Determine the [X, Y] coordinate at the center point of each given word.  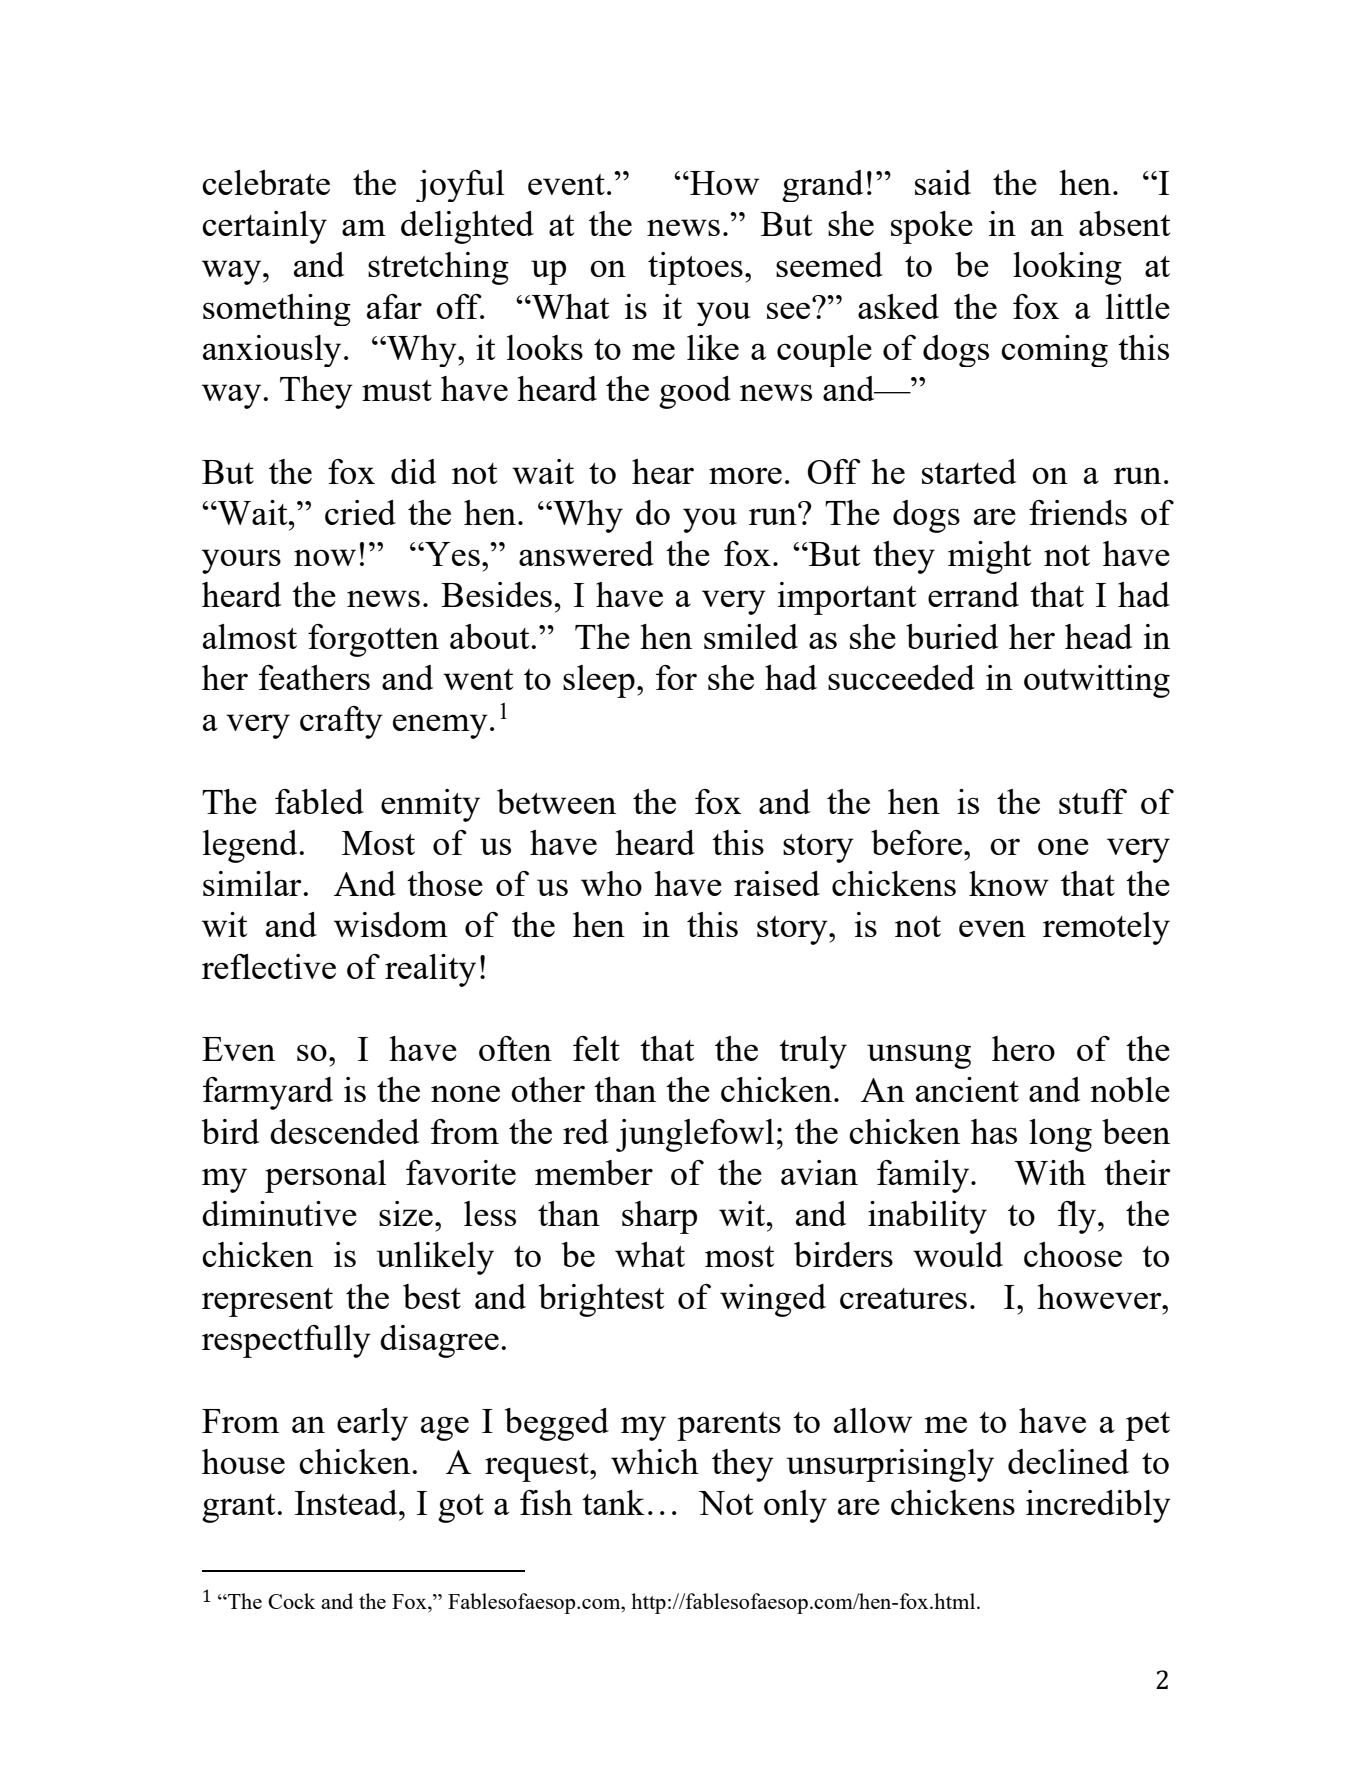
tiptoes [695, 268]
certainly [264, 227]
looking [1067, 268]
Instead [347, 1502]
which [655, 1461]
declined [1068, 1461]
